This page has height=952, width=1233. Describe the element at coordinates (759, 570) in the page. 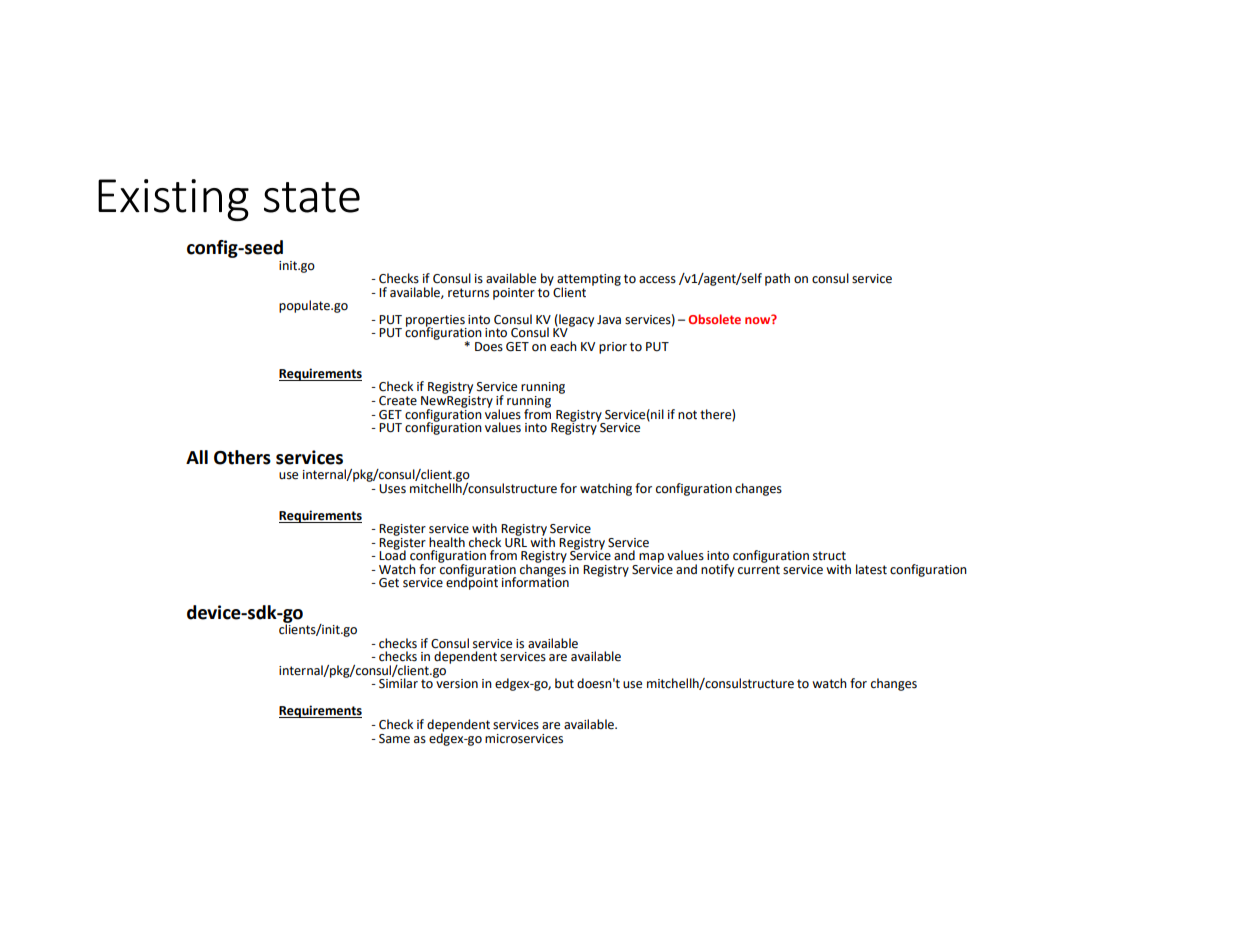

I see `current` at that location.
